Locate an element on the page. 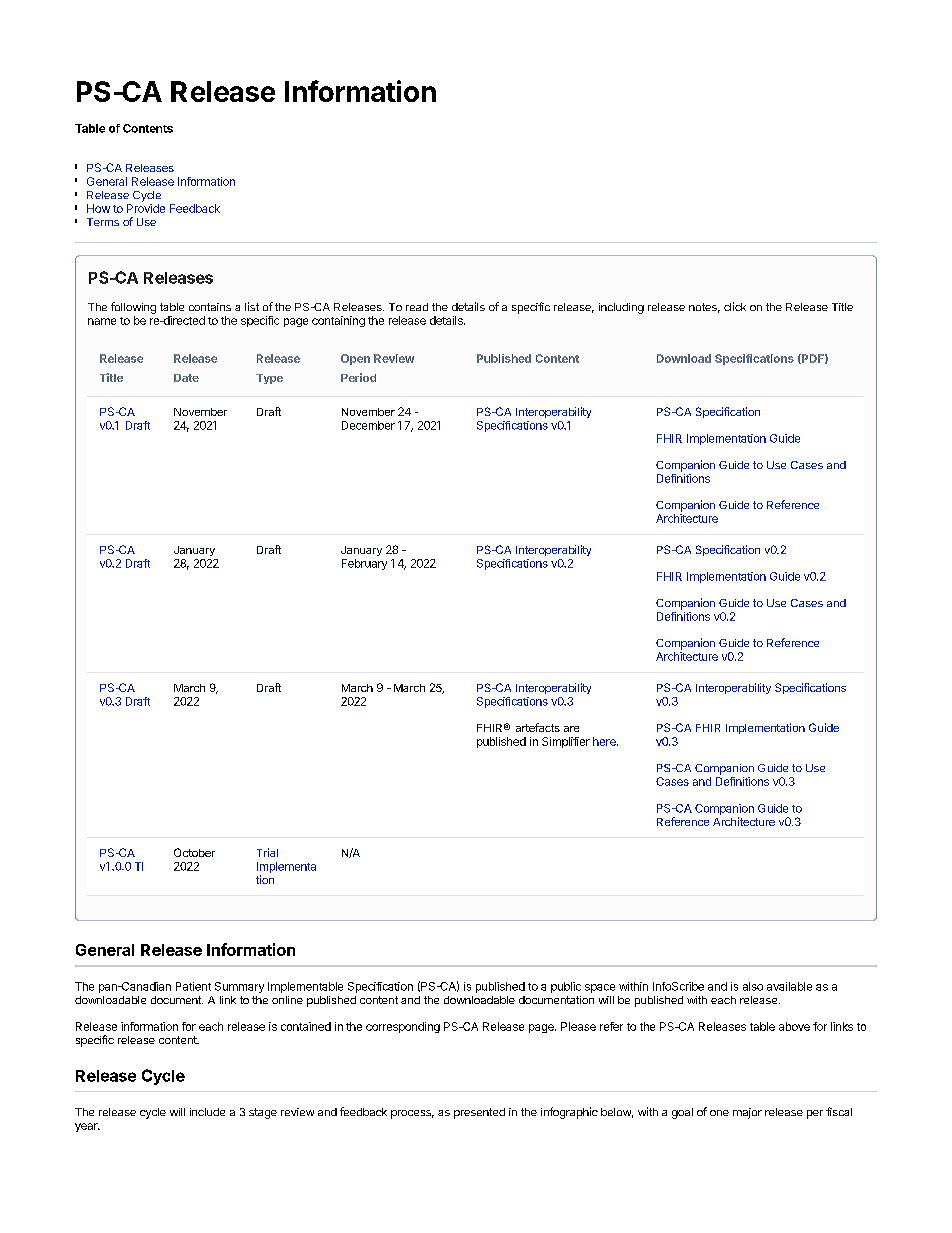  are is located at coordinates (571, 729).
